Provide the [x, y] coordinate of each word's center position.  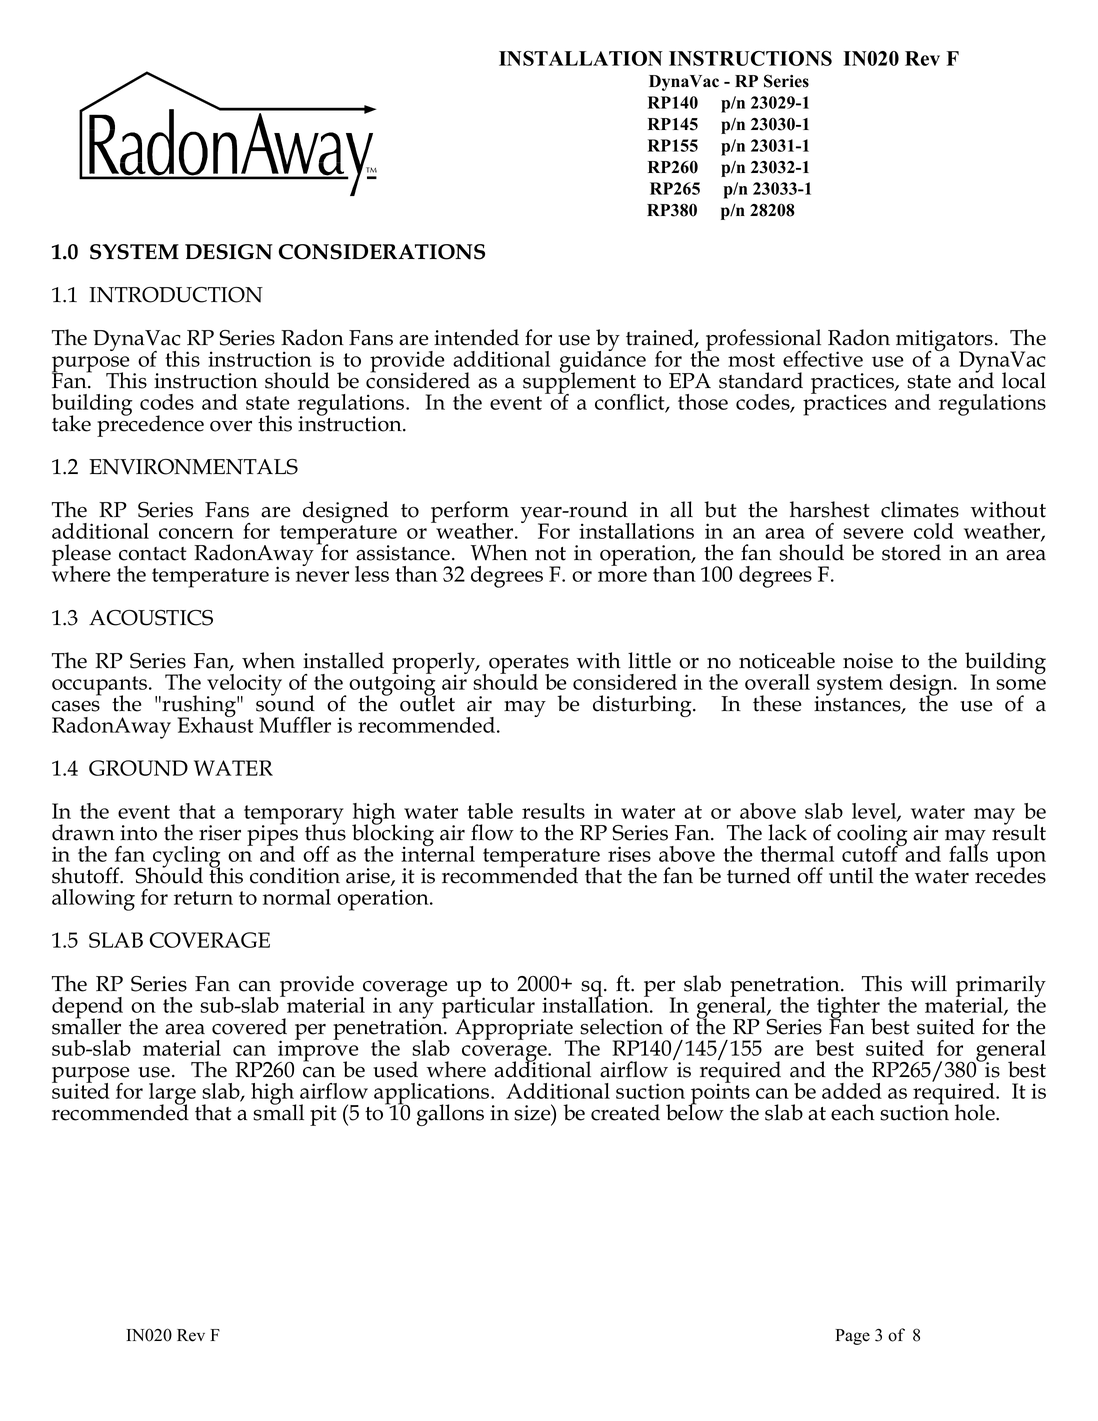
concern [196, 533]
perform [470, 513]
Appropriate [515, 1030]
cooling [872, 836]
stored [911, 552]
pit [323, 1115]
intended [476, 337]
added [852, 1091]
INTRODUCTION [176, 295]
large [172, 1095]
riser [220, 833]
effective [823, 359]
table [490, 811]
